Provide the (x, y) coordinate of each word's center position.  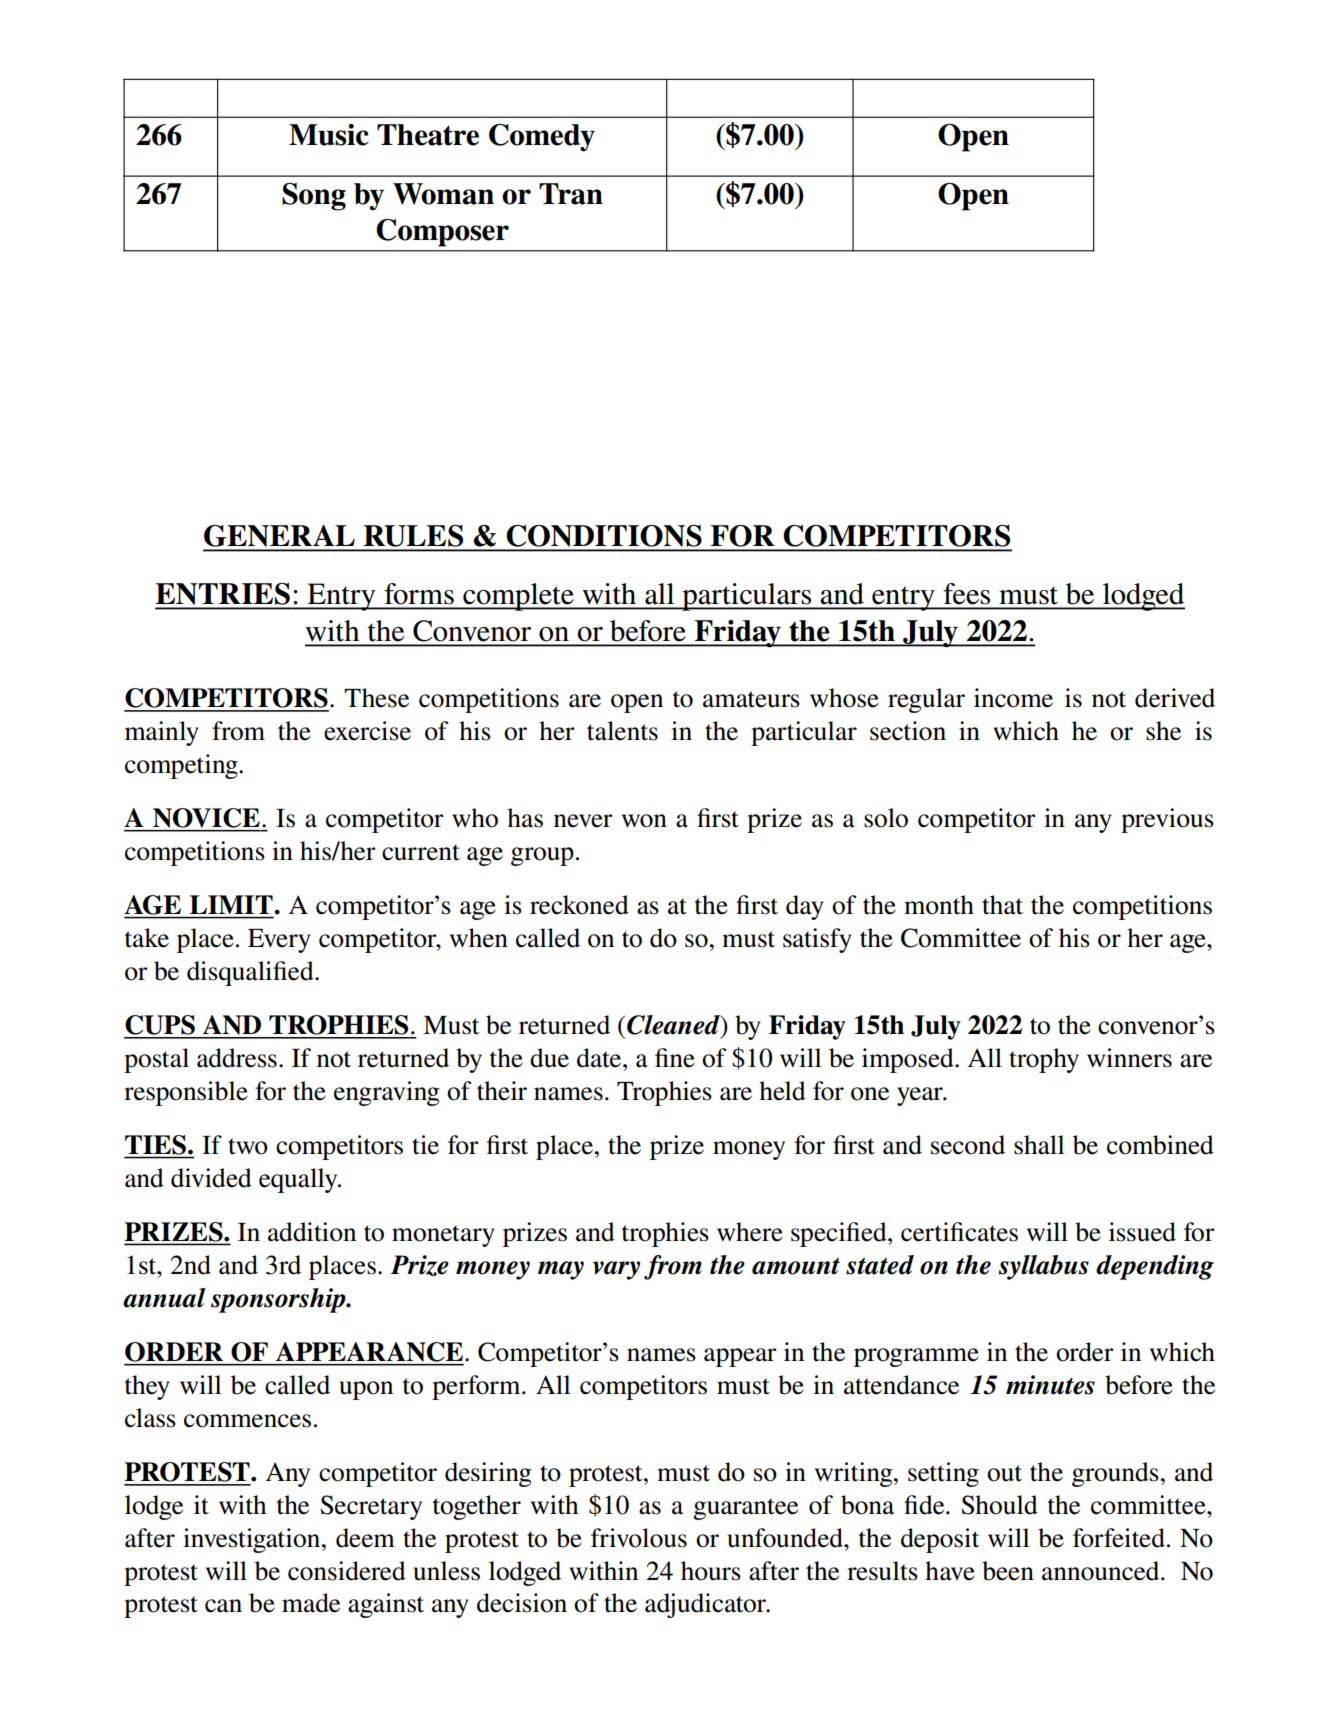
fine (675, 1058)
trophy (1044, 1060)
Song (314, 197)
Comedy (542, 138)
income (1013, 698)
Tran (571, 194)
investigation (252, 1540)
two (248, 1146)
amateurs (751, 699)
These (376, 698)
